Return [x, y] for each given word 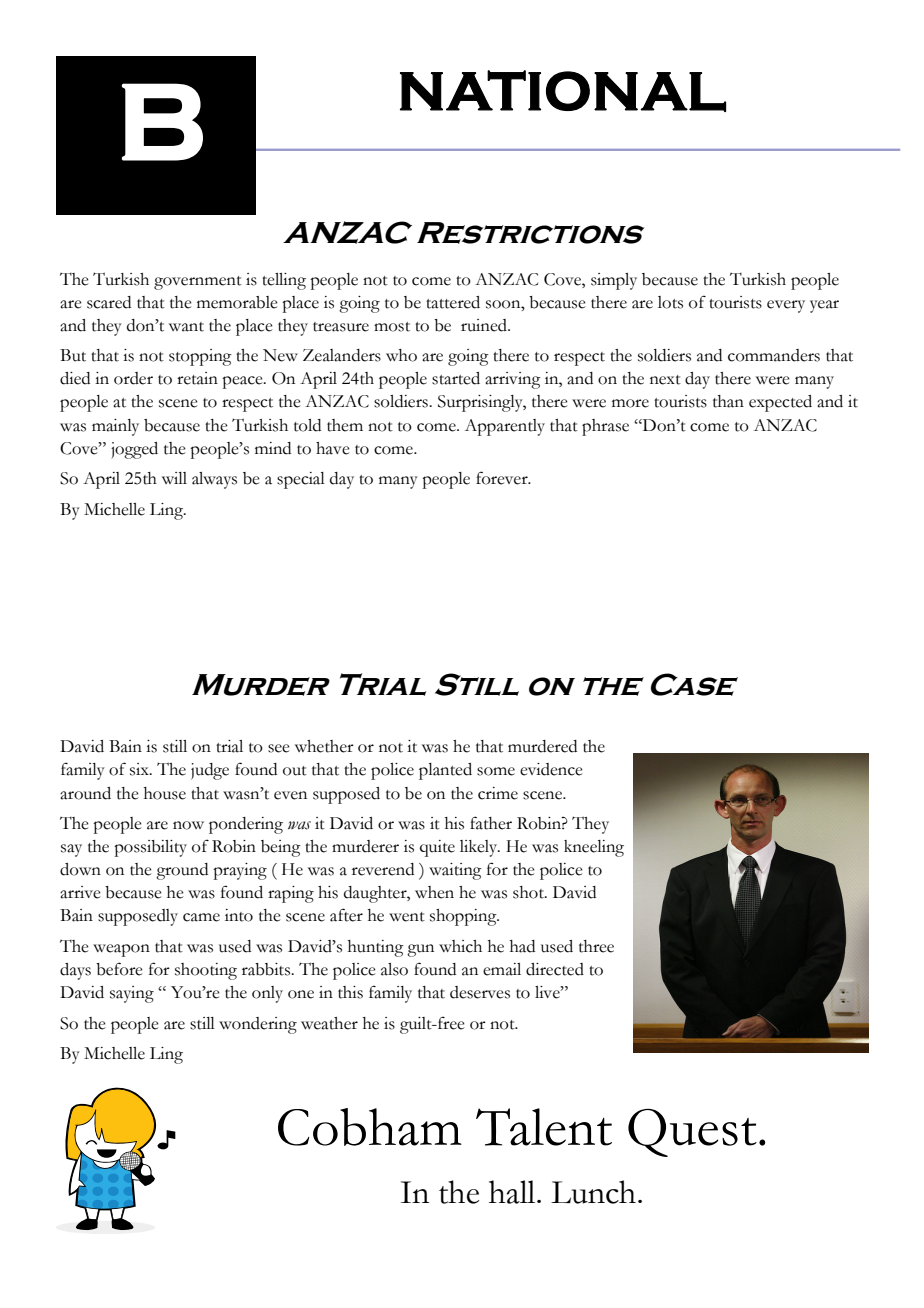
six [140, 769]
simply [614, 281]
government [198, 283]
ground [182, 871]
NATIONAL [563, 91]
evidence [551, 769]
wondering [258, 1025]
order [133, 378]
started [456, 378]
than [728, 401]
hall [513, 1192]
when [434, 892]
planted [445, 771]
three [596, 946]
